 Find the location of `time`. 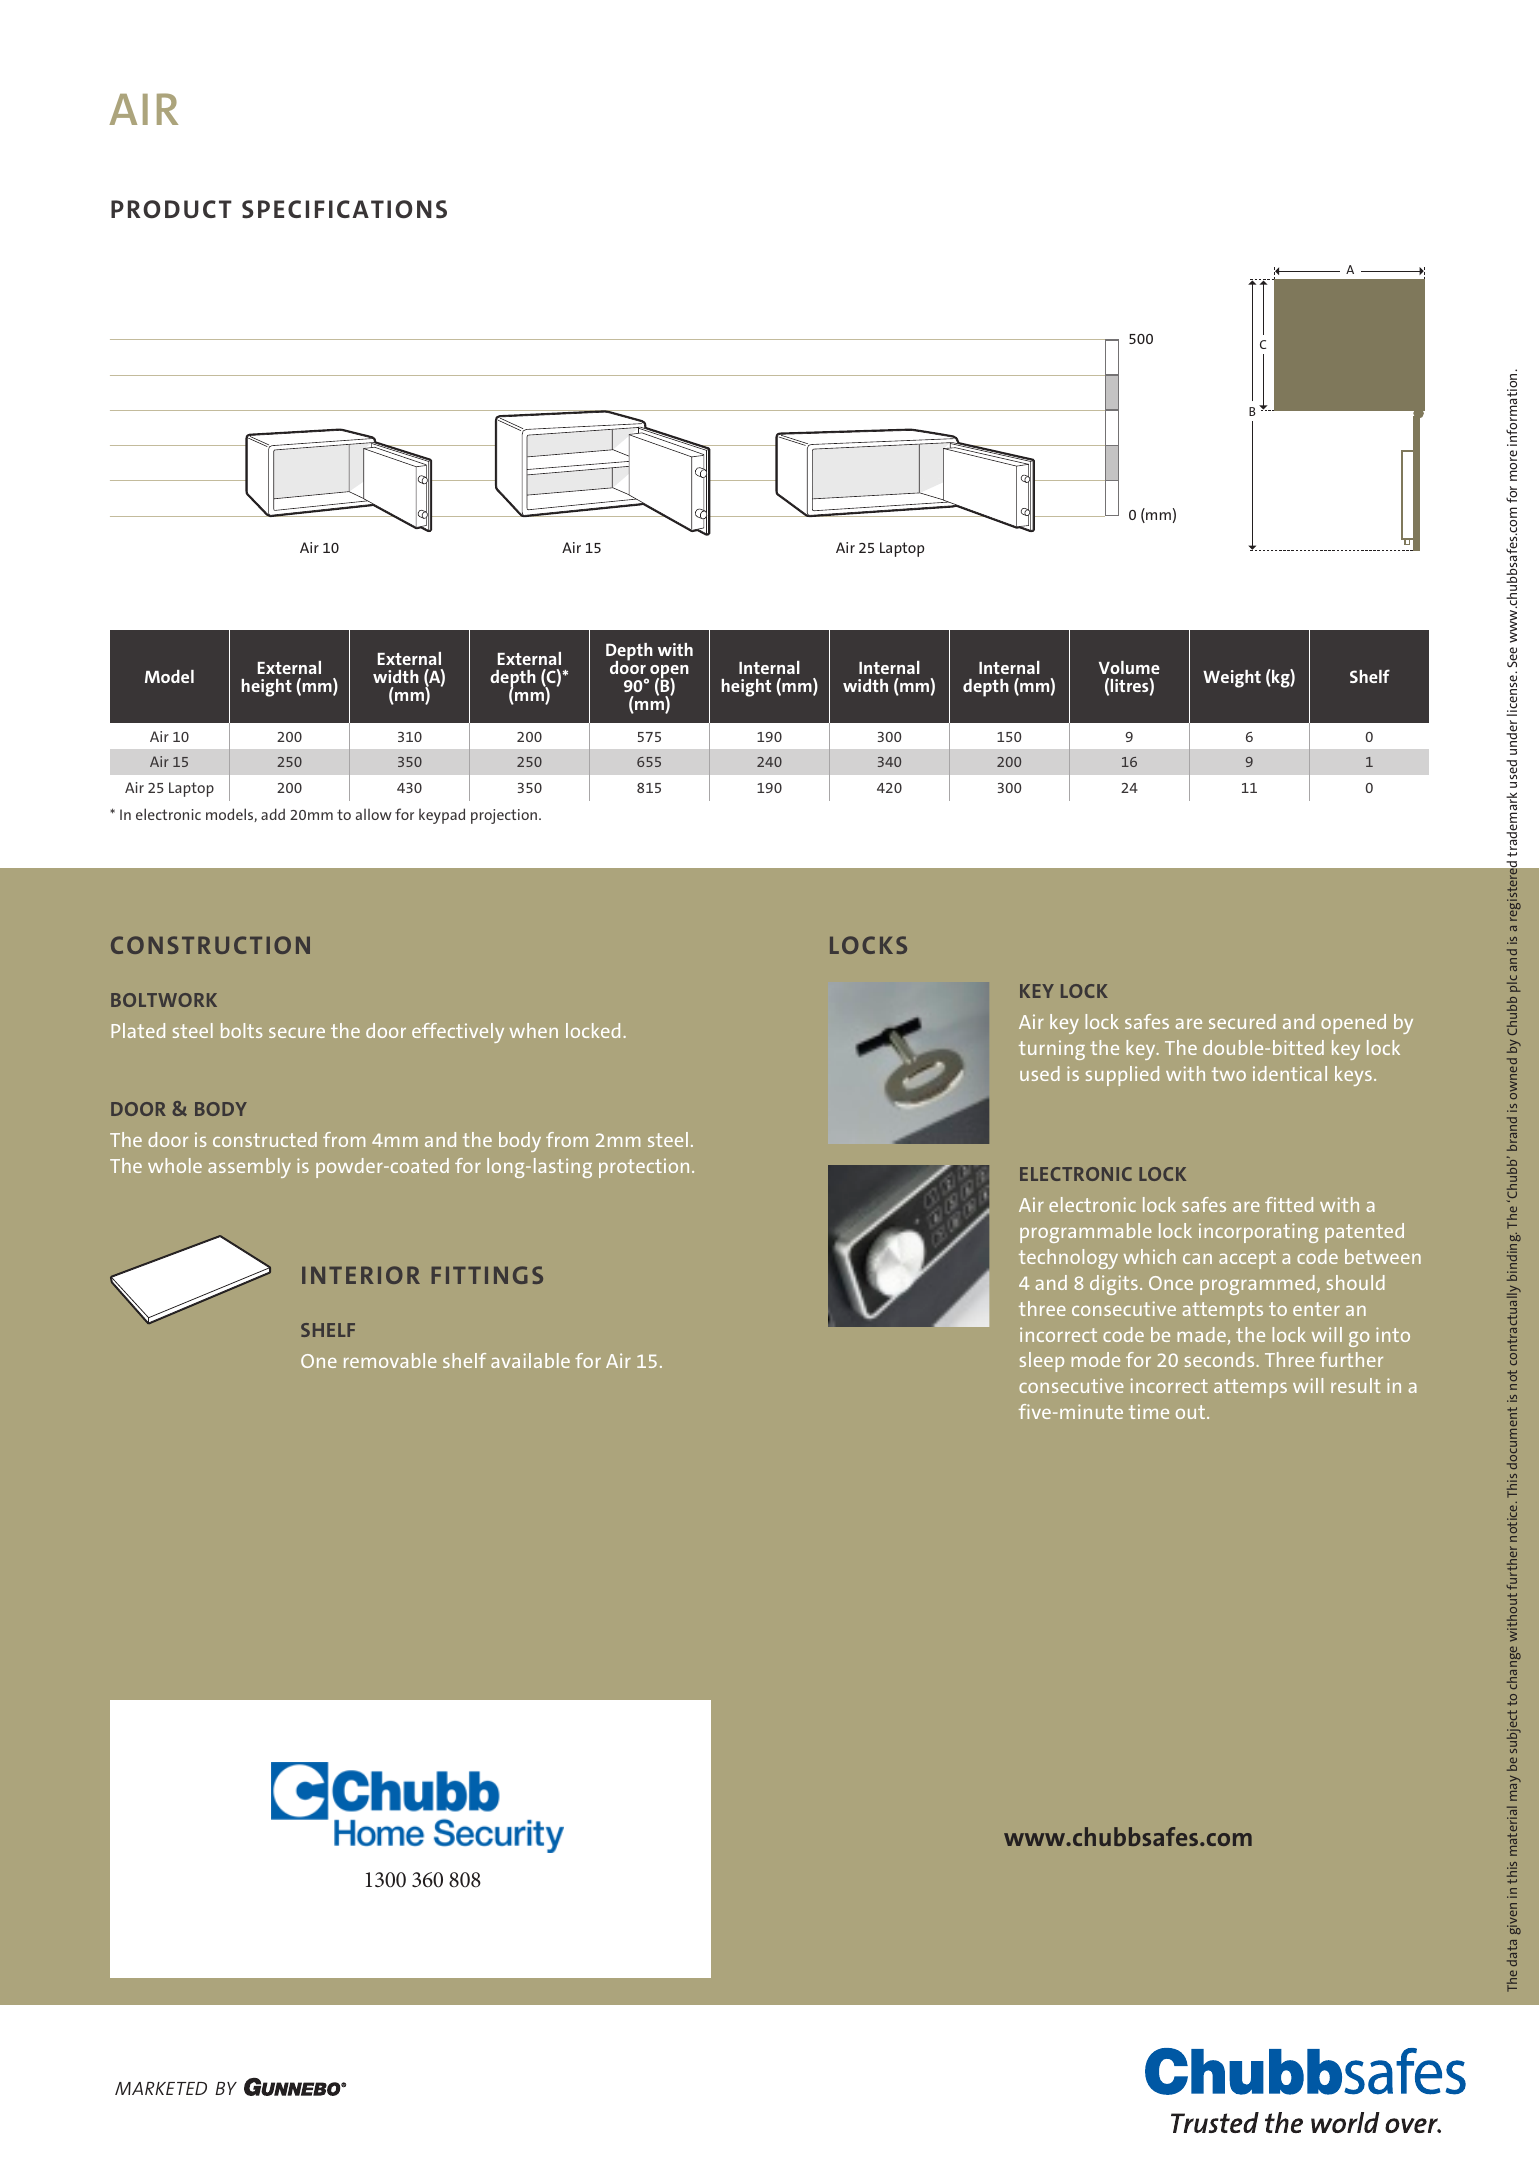

time is located at coordinates (1149, 1411).
